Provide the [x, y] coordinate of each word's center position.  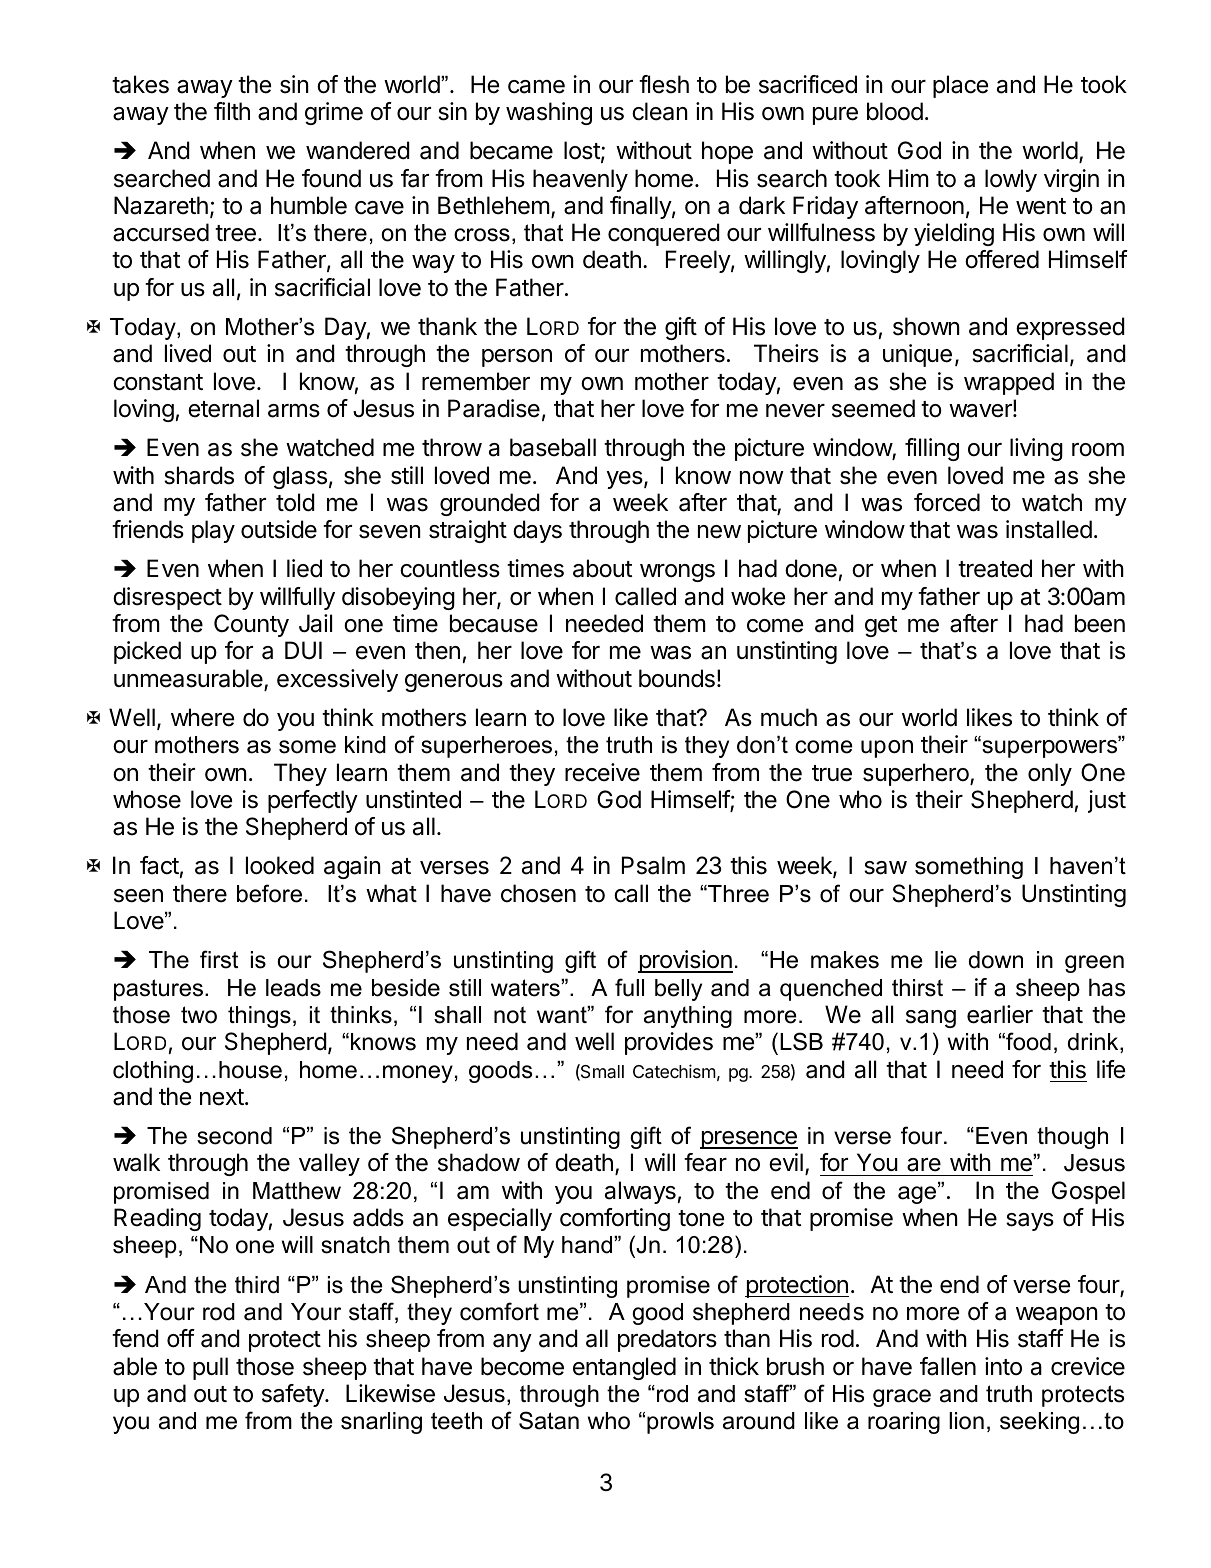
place [960, 86]
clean [660, 111]
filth [232, 111]
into [1003, 1366]
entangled [624, 1368]
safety [294, 1395]
